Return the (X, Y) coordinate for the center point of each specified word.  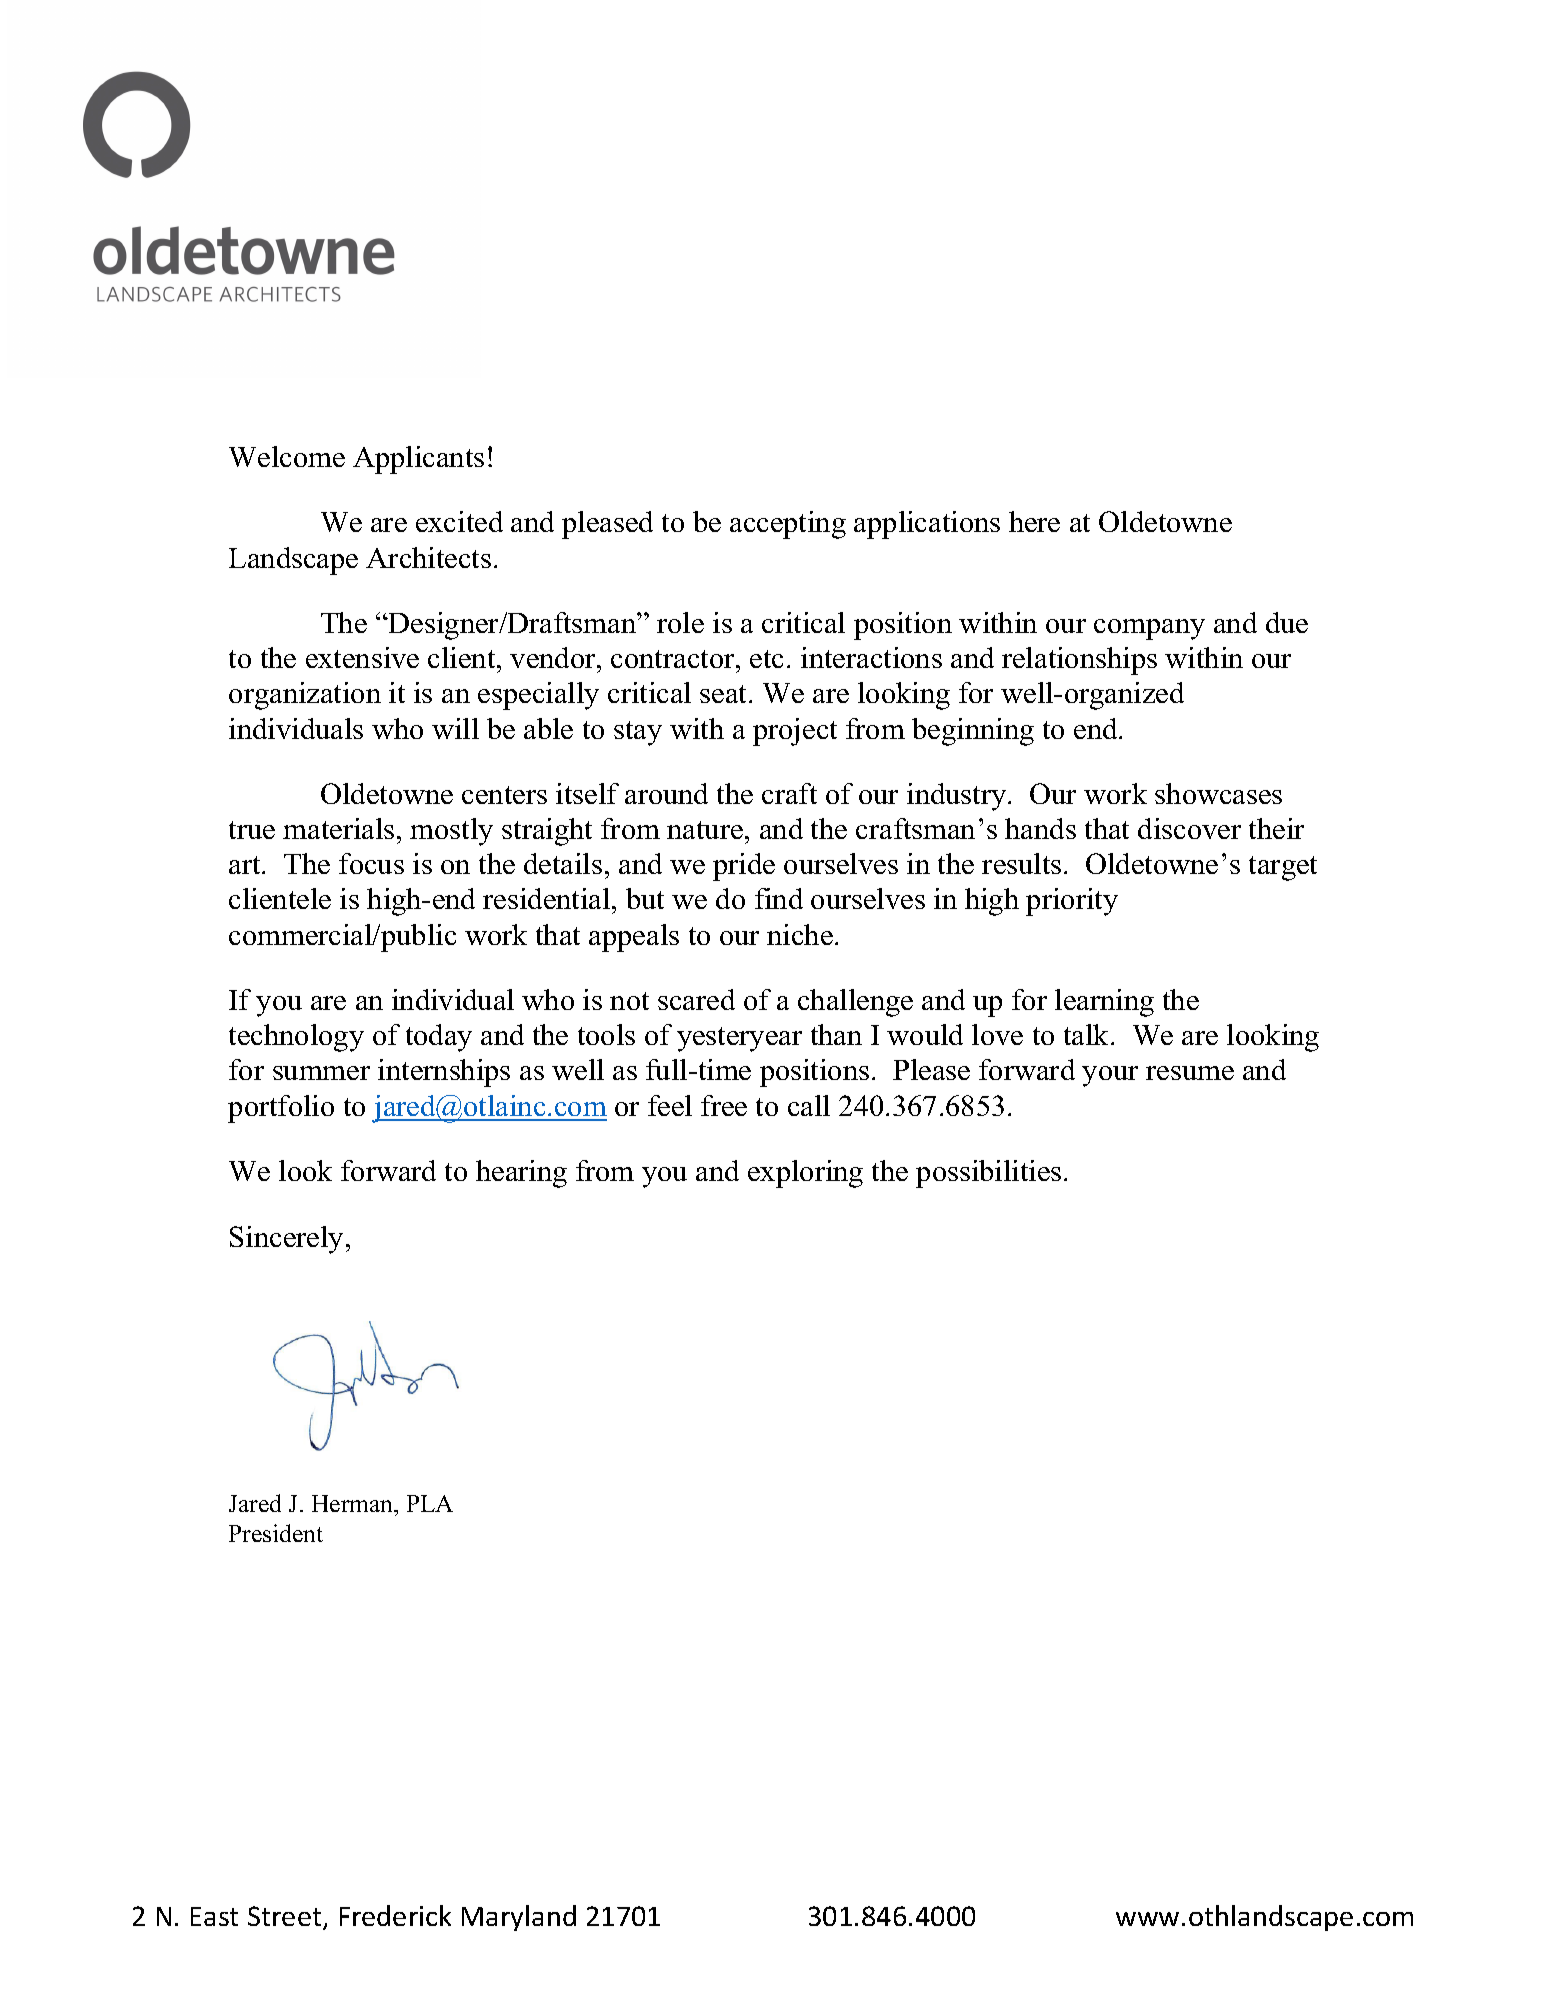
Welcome (287, 456)
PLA (430, 1503)
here (1034, 521)
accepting (788, 525)
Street (286, 1917)
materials (338, 828)
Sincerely (286, 1240)
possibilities (988, 1174)
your (1110, 1076)
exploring (805, 1174)
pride (744, 867)
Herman (354, 1505)
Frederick (395, 1915)
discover (1189, 828)
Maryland (519, 1918)
